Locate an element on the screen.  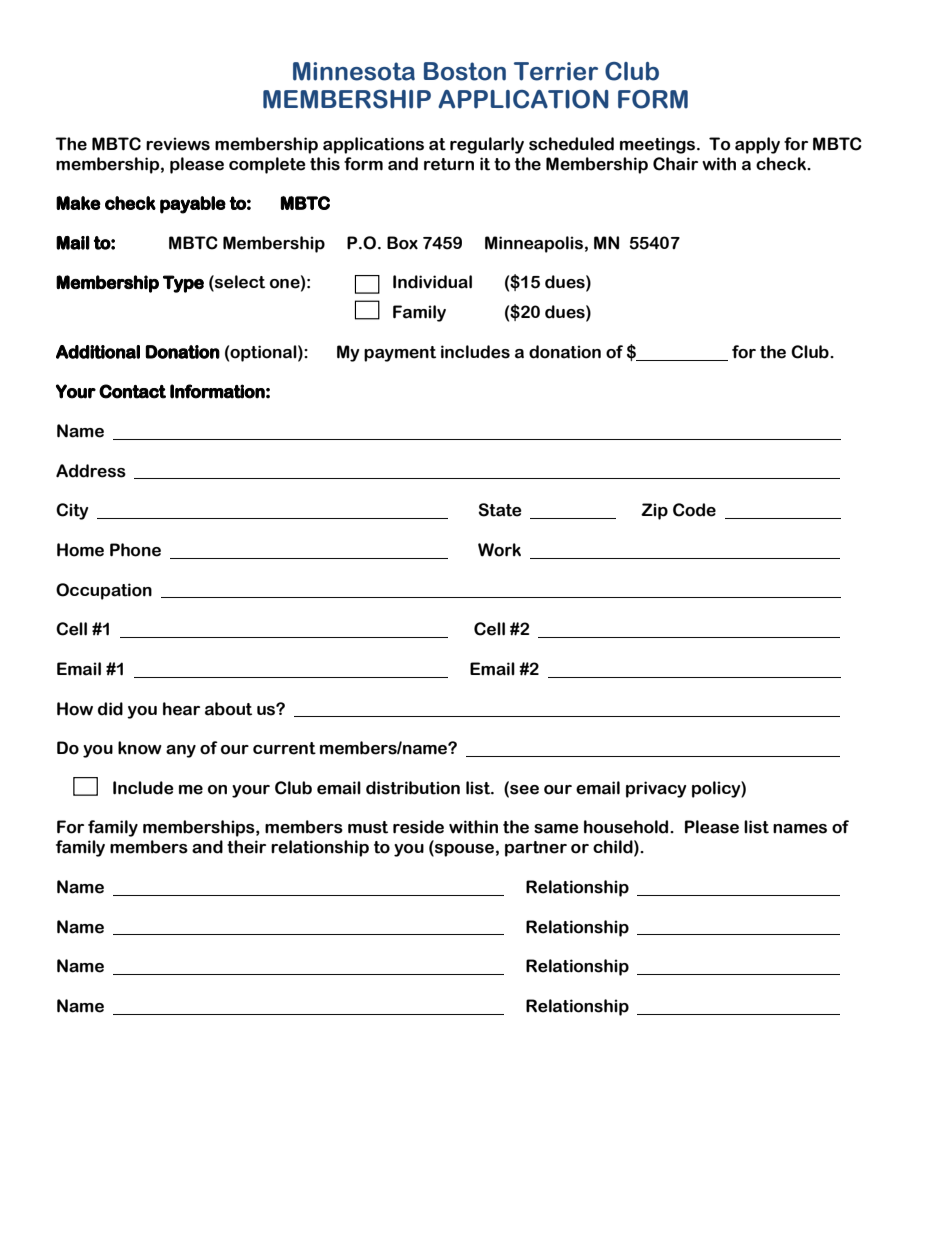
household is located at coordinates (627, 827).
